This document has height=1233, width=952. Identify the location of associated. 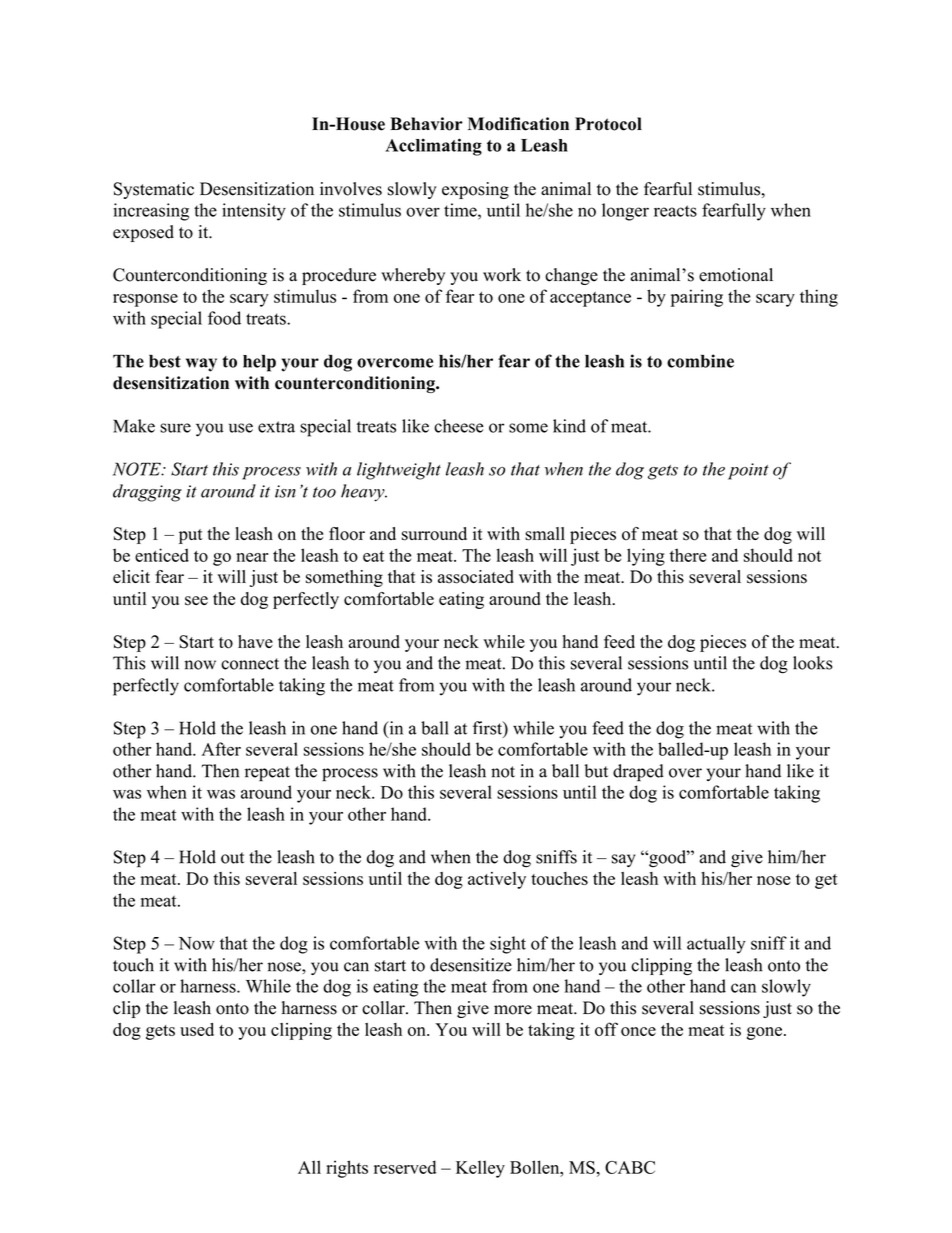
(476, 577).
